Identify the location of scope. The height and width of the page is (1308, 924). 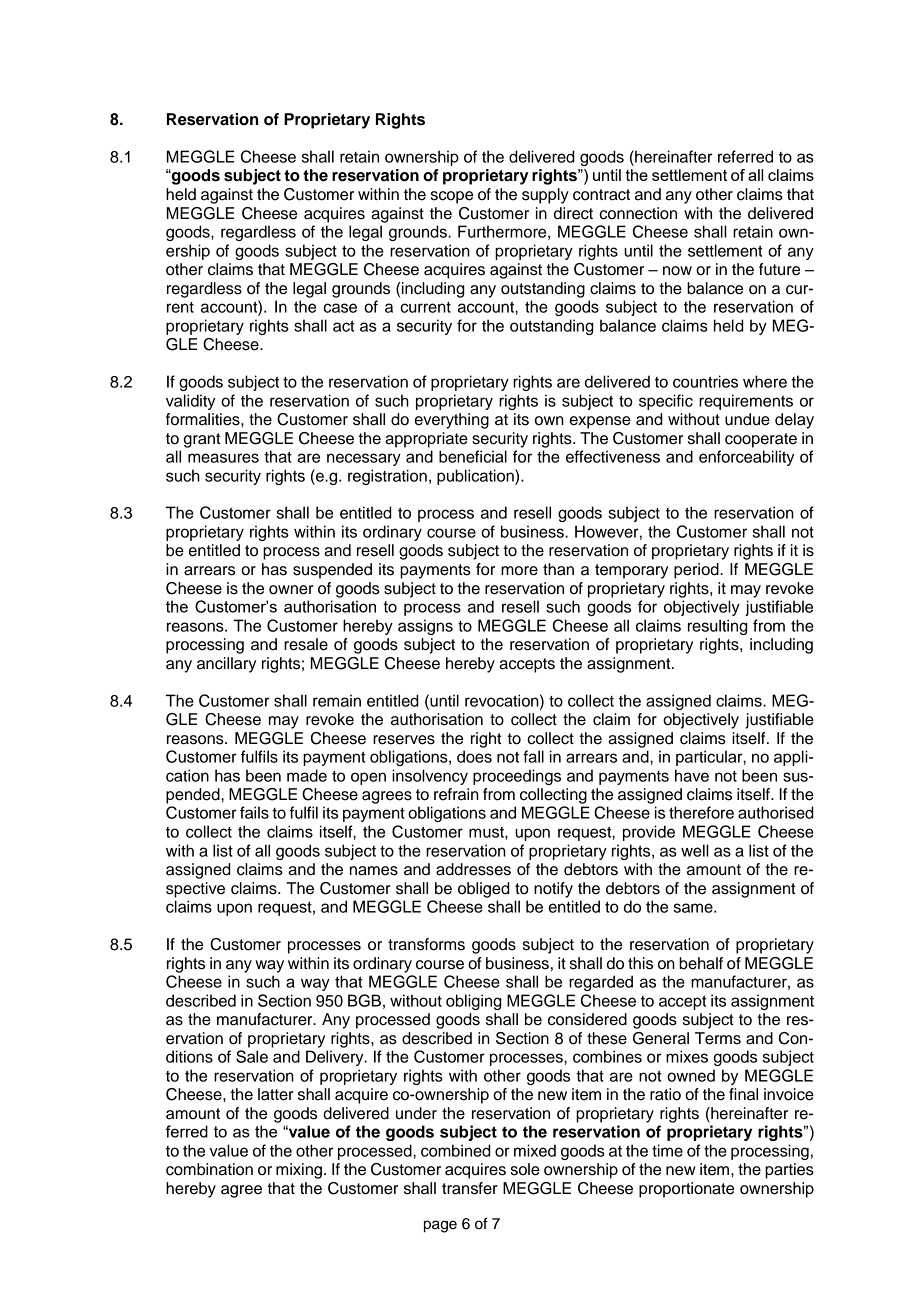
(452, 197).
